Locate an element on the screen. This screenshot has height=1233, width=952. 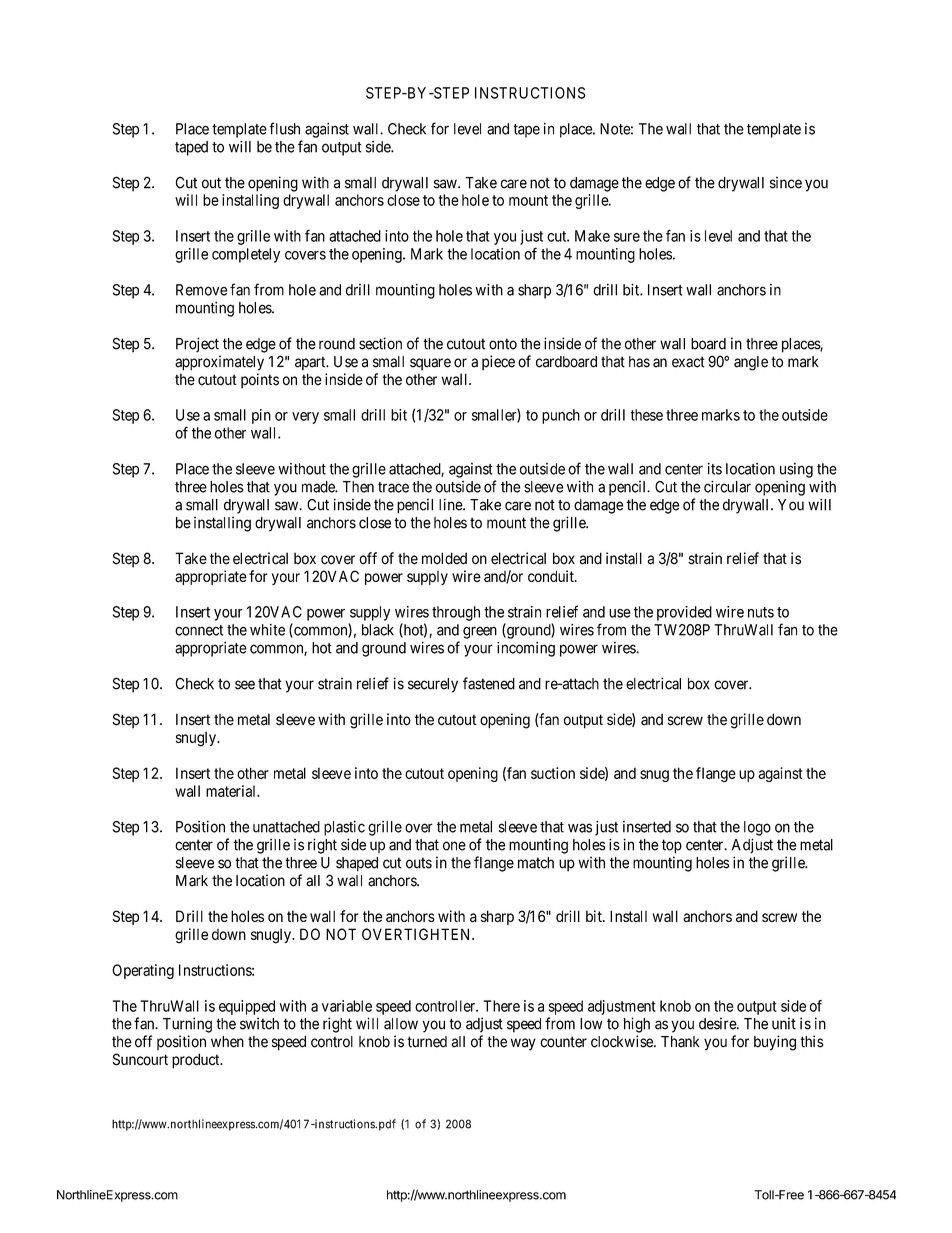
punch is located at coordinates (561, 416).
